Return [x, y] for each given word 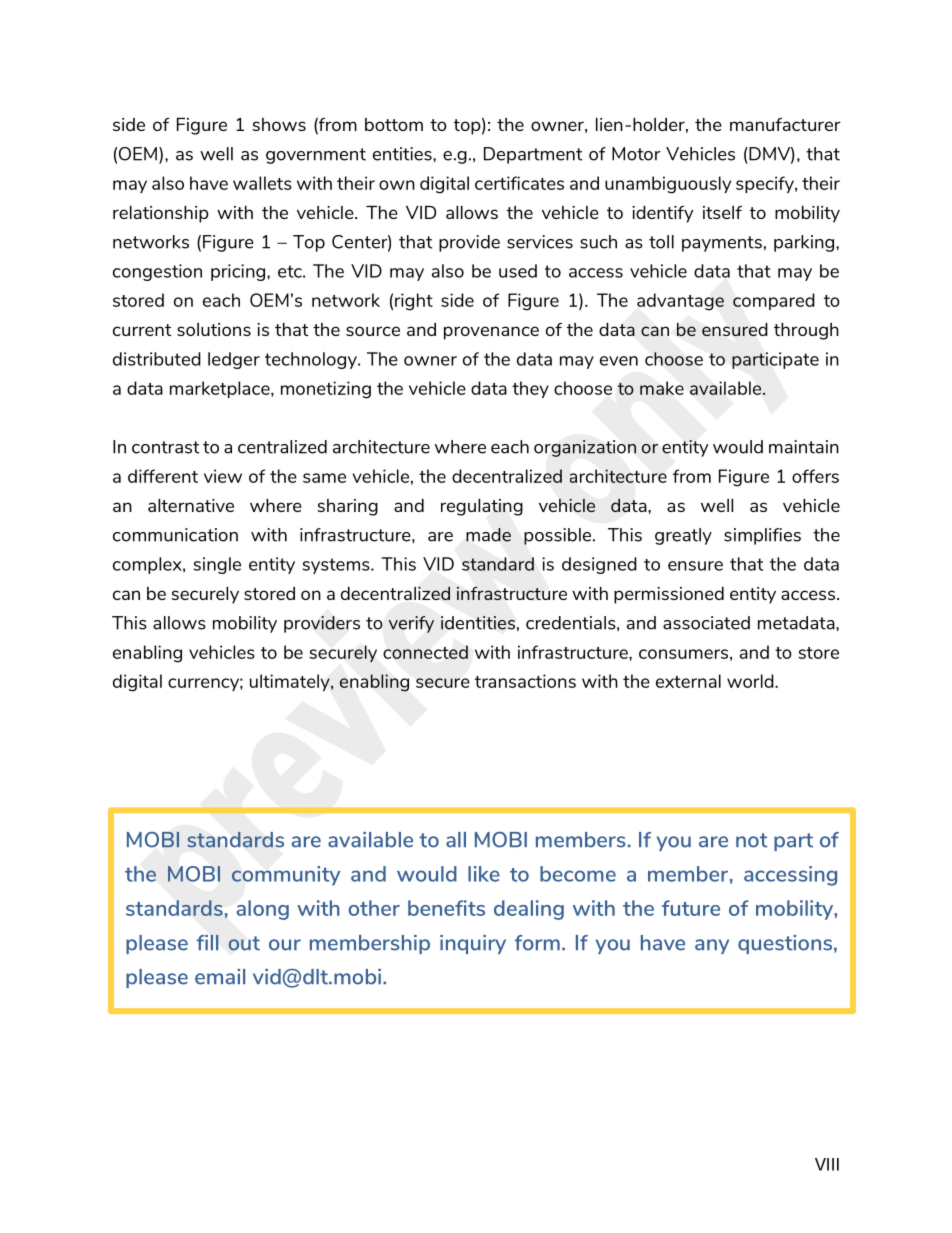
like [484, 874]
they [530, 389]
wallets [262, 183]
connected [425, 652]
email [220, 977]
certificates [519, 183]
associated [706, 623]
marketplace [221, 389]
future [691, 908]
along [263, 910]
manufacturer [785, 124]
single [217, 565]
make [662, 388]
